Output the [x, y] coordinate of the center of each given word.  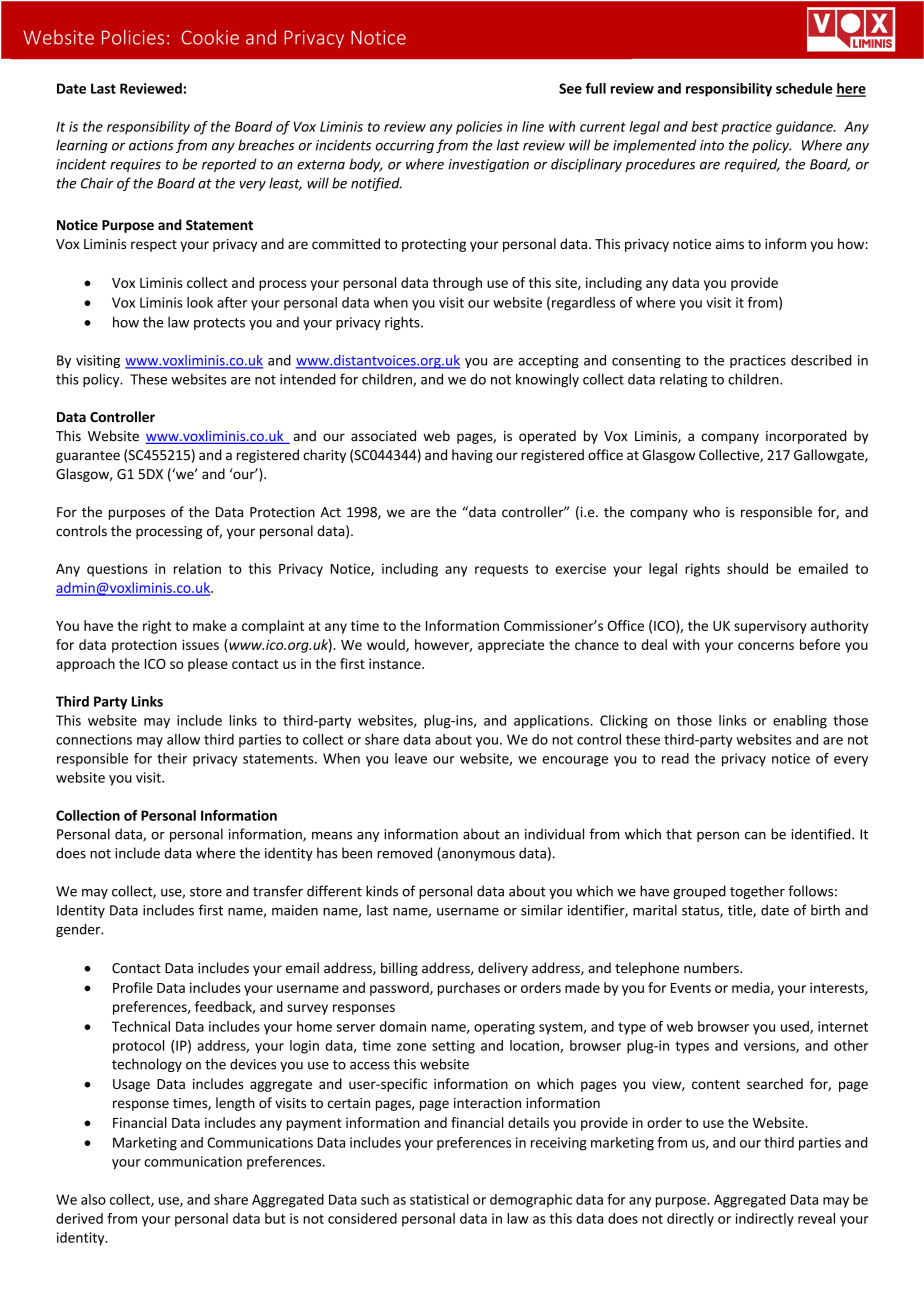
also [93, 1199]
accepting [548, 361]
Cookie [210, 37]
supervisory [770, 627]
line [533, 126]
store [206, 892]
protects [219, 324]
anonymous [477, 856]
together [757, 892]
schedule [804, 88]
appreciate [511, 646]
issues [200, 644]
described [821, 360]
